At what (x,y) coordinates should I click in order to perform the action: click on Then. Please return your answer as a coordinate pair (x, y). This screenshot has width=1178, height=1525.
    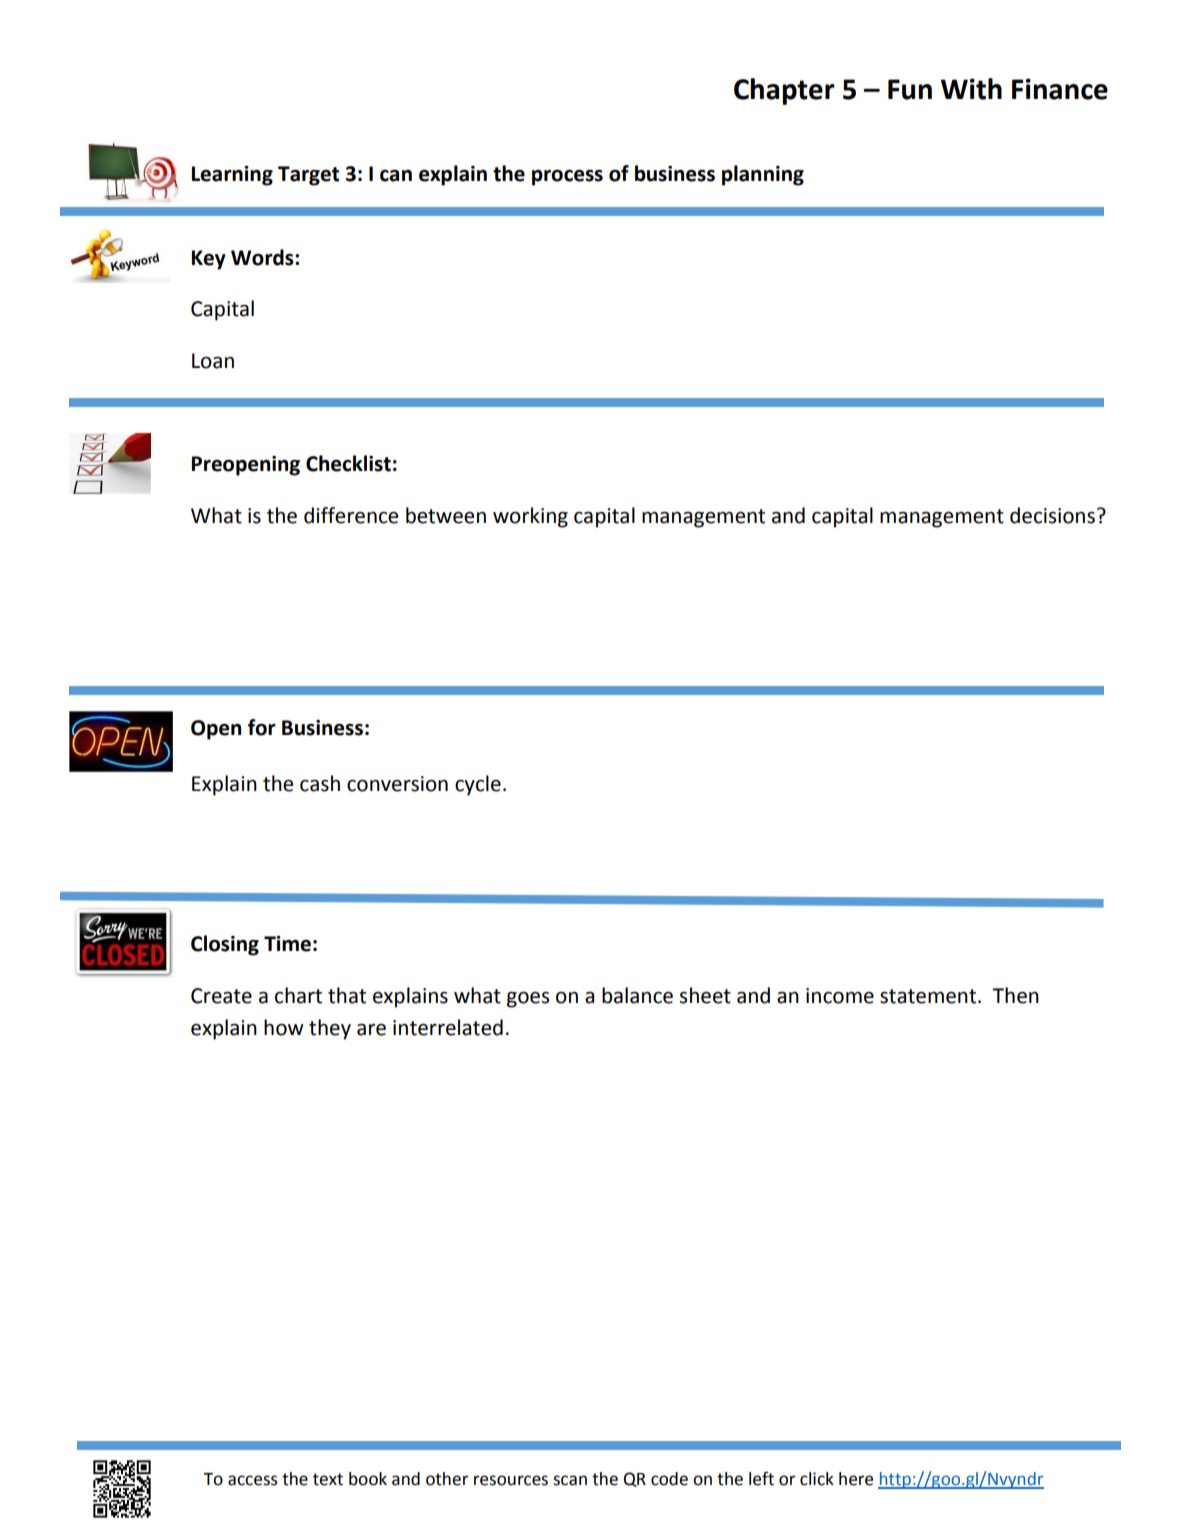
    Looking at the image, I should click on (1015, 995).
